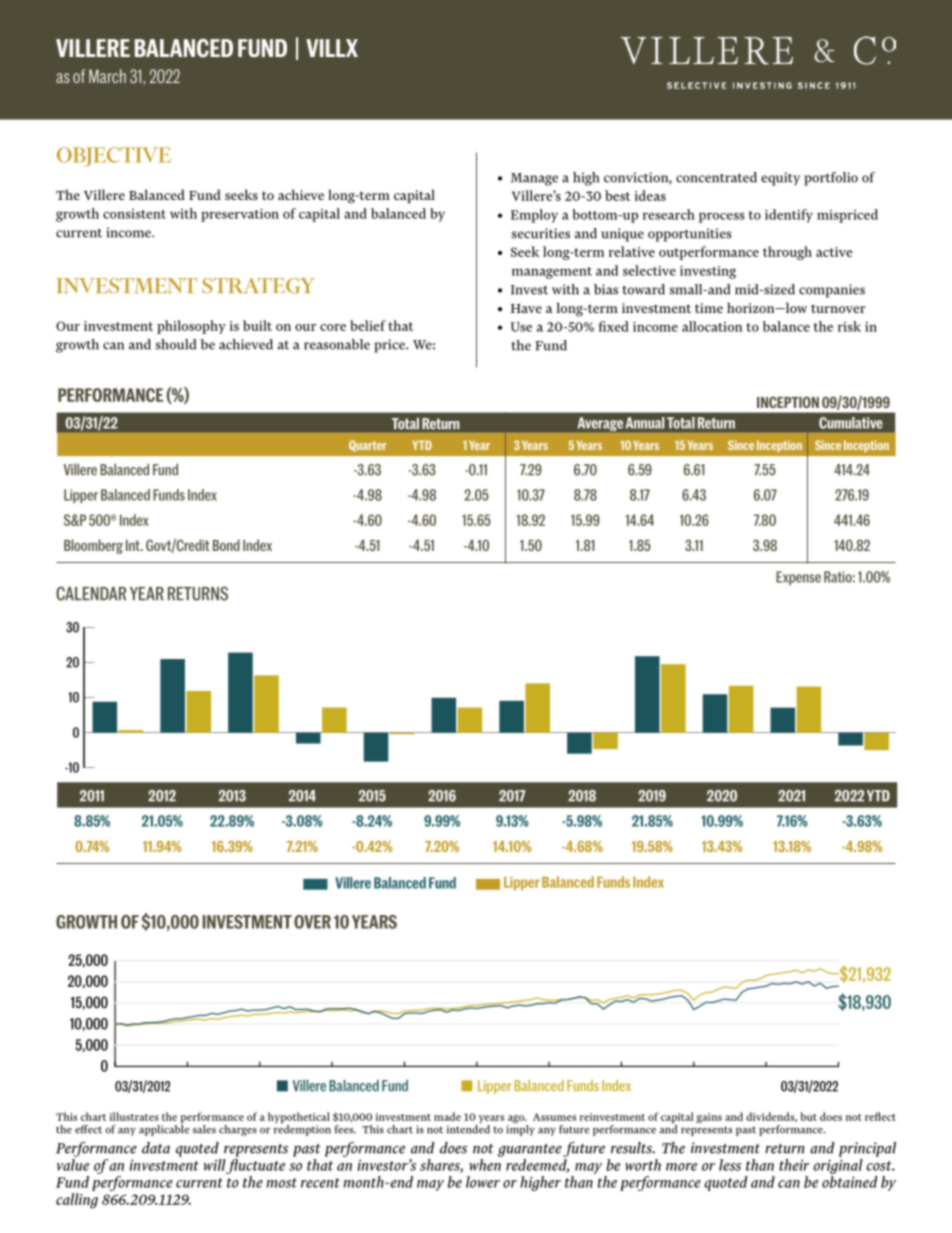 The height and width of the page is (1233, 952). What do you see at coordinates (485, 1165) in the page?
I see `when` at bounding box center [485, 1165].
